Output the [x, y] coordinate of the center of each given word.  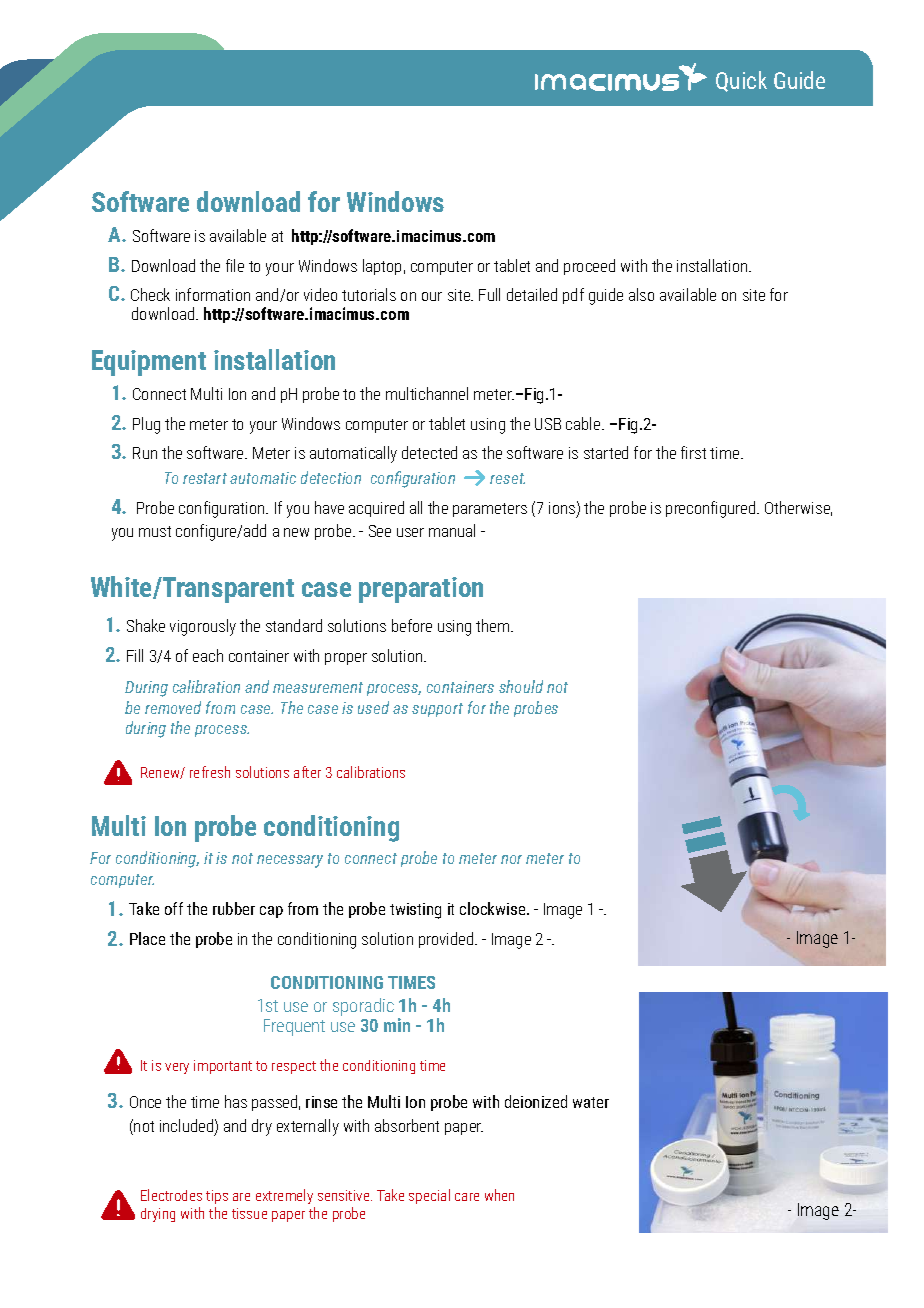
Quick [741, 81]
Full [489, 294]
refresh [210, 772]
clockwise [494, 908]
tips [217, 1197]
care [467, 1197]
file [235, 265]
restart [205, 478]
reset [507, 478]
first [693, 452]
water [591, 1102]
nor [511, 859]
